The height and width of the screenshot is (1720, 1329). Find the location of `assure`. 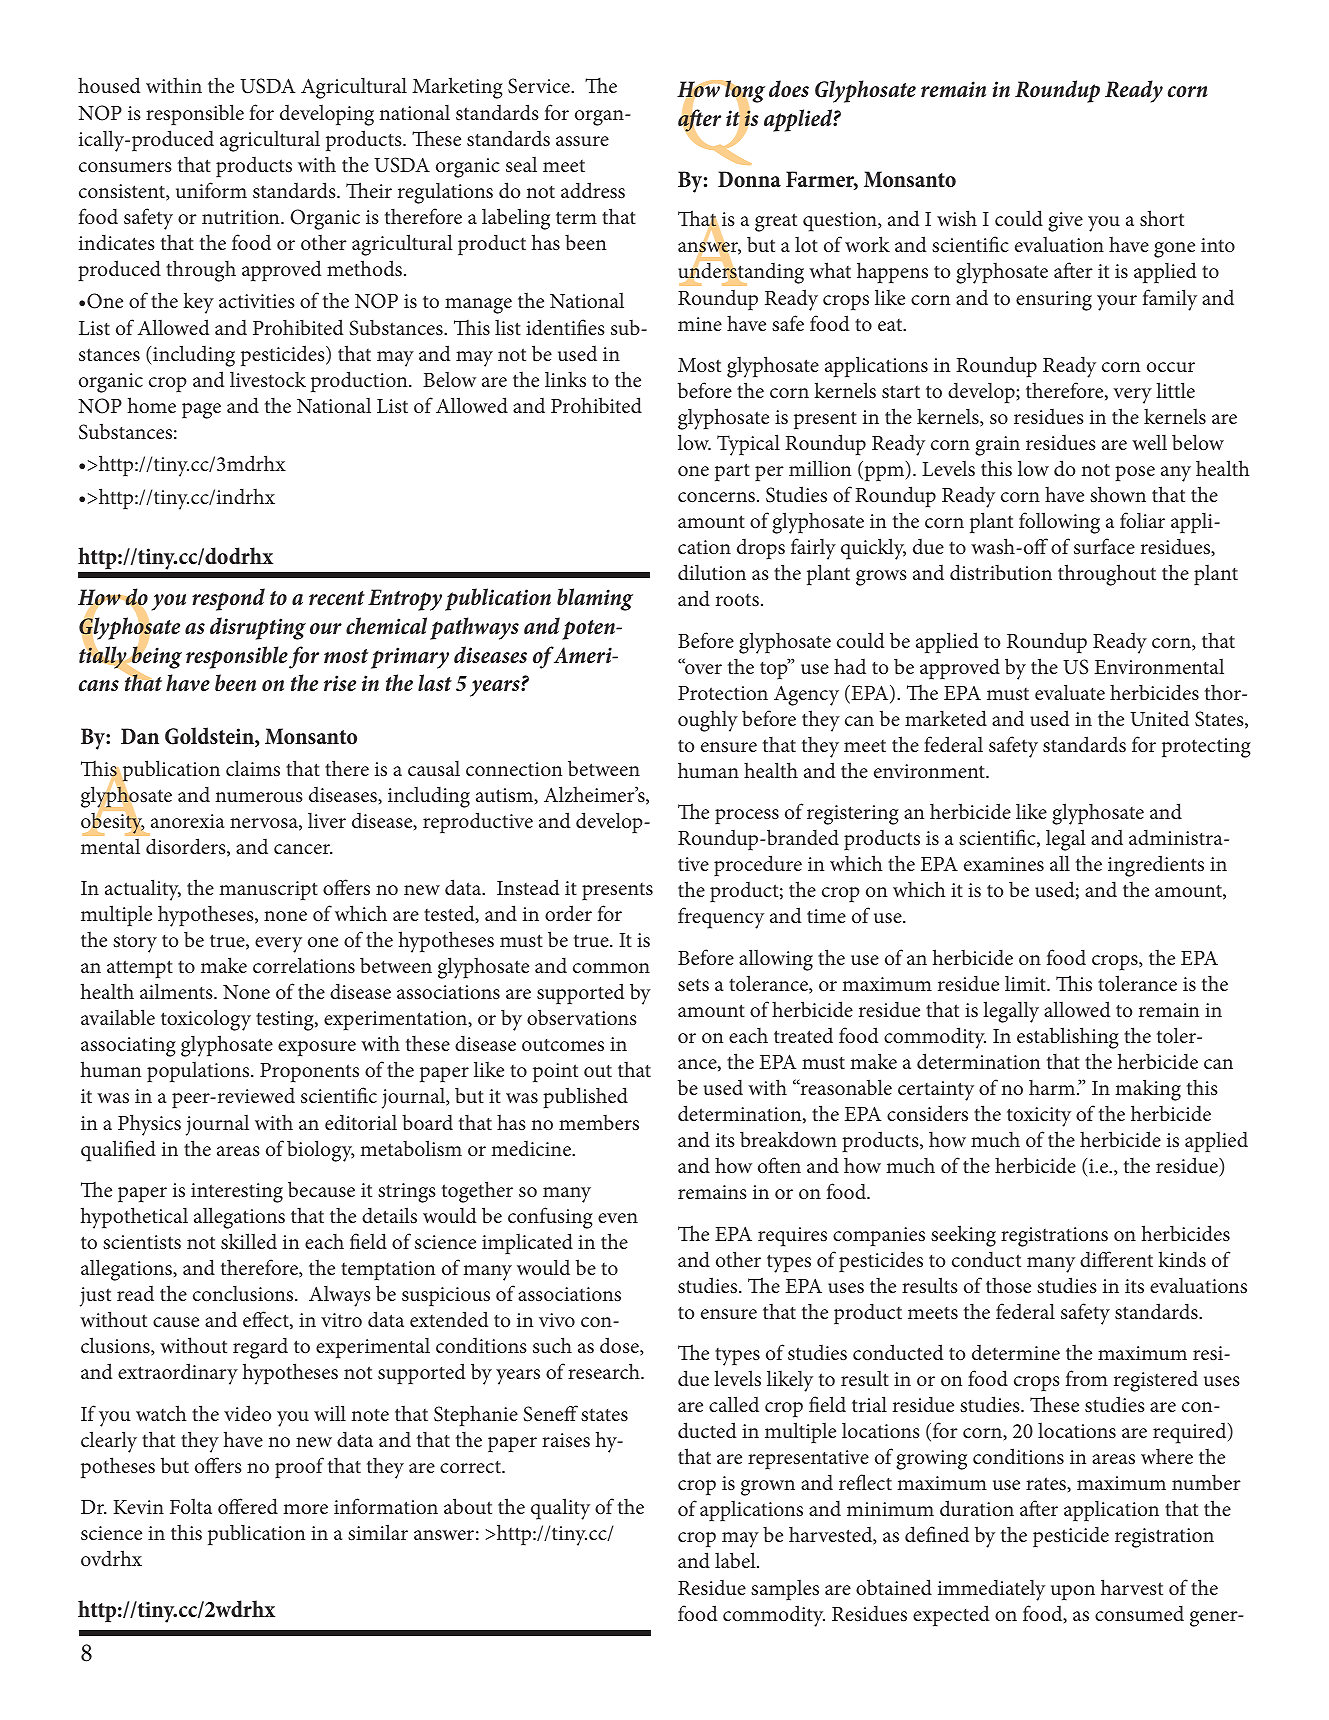

assure is located at coordinates (582, 141).
